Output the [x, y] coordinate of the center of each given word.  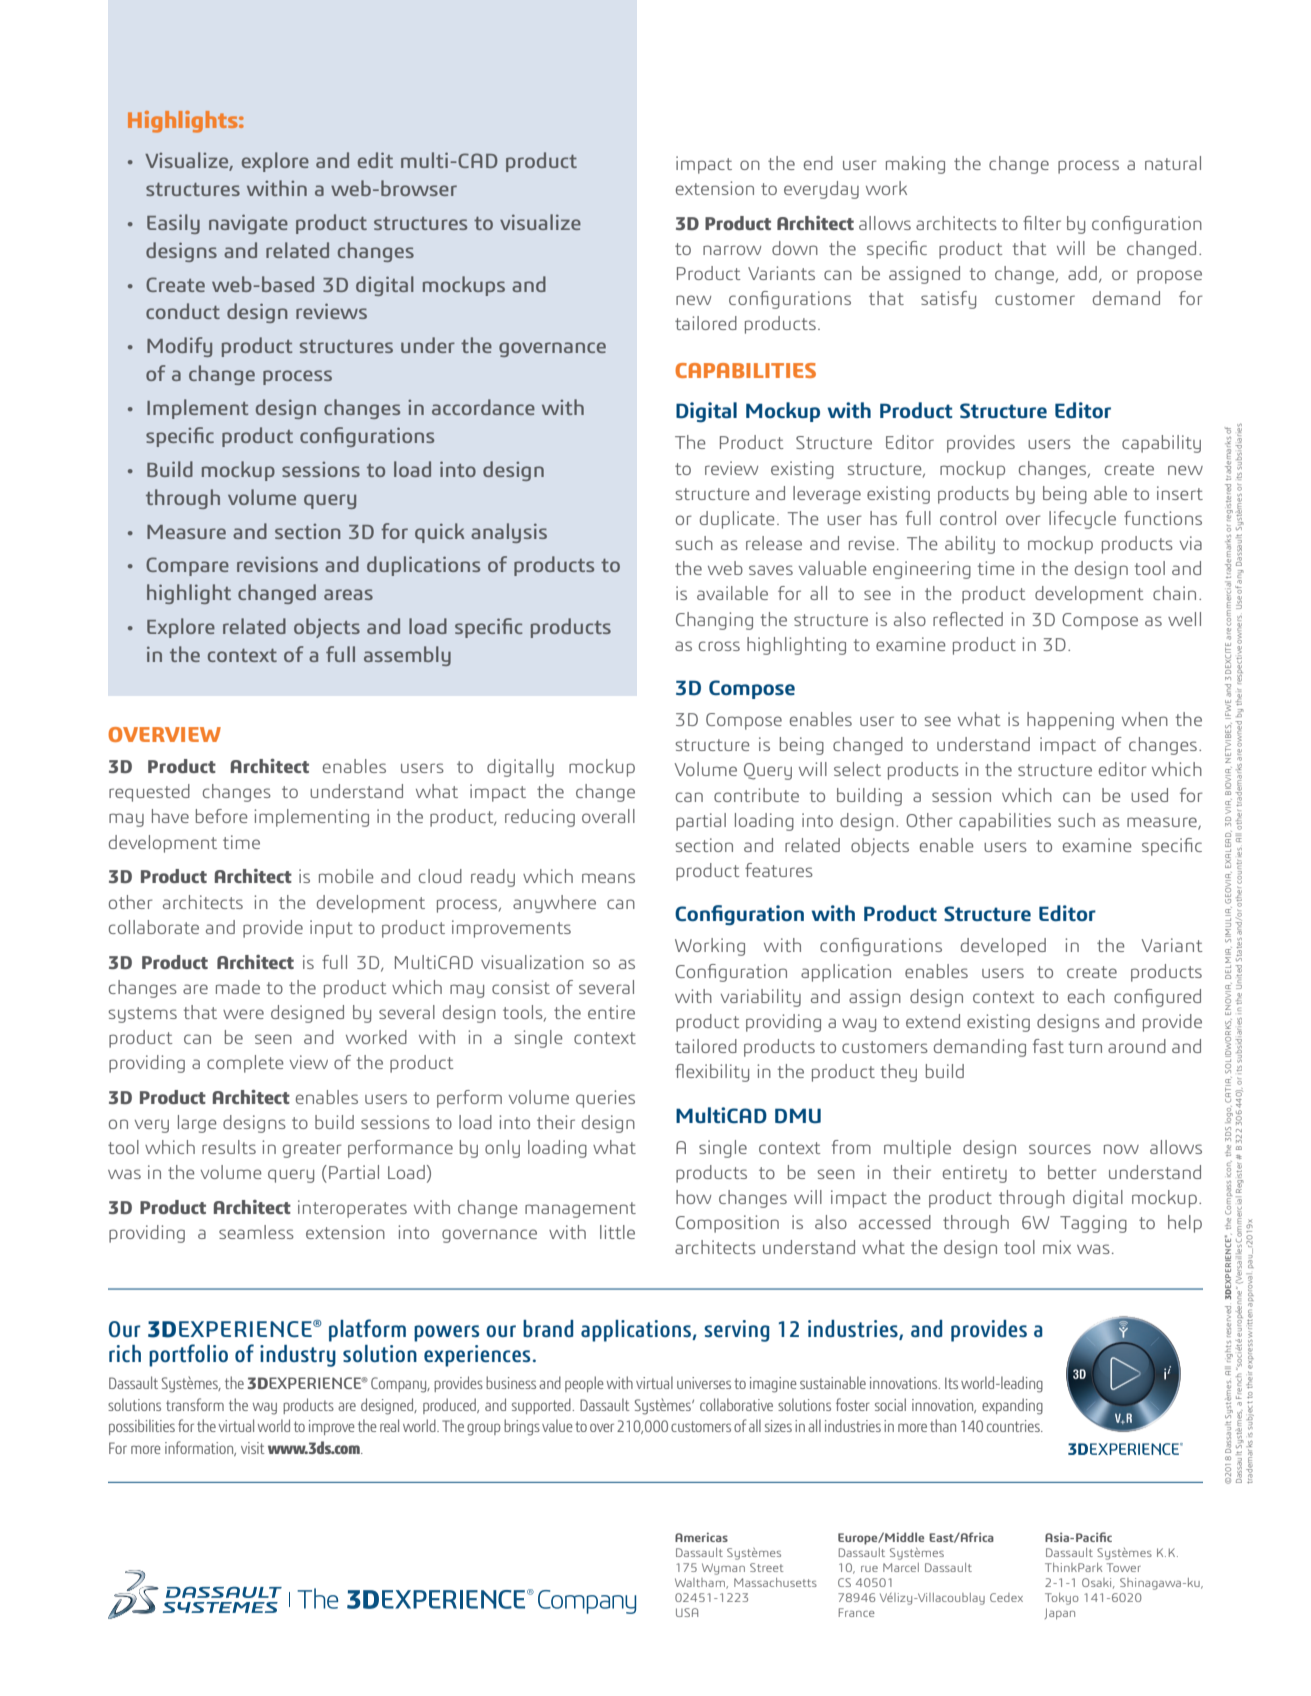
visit [253, 1448]
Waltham [701, 1583]
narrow [732, 250]
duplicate [737, 520]
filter [1042, 223]
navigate [248, 224]
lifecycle [1082, 520]
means [608, 878]
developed [1003, 947]
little [617, 1232]
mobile [346, 876]
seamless [256, 1232]
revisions [277, 564]
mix [1057, 1247]
